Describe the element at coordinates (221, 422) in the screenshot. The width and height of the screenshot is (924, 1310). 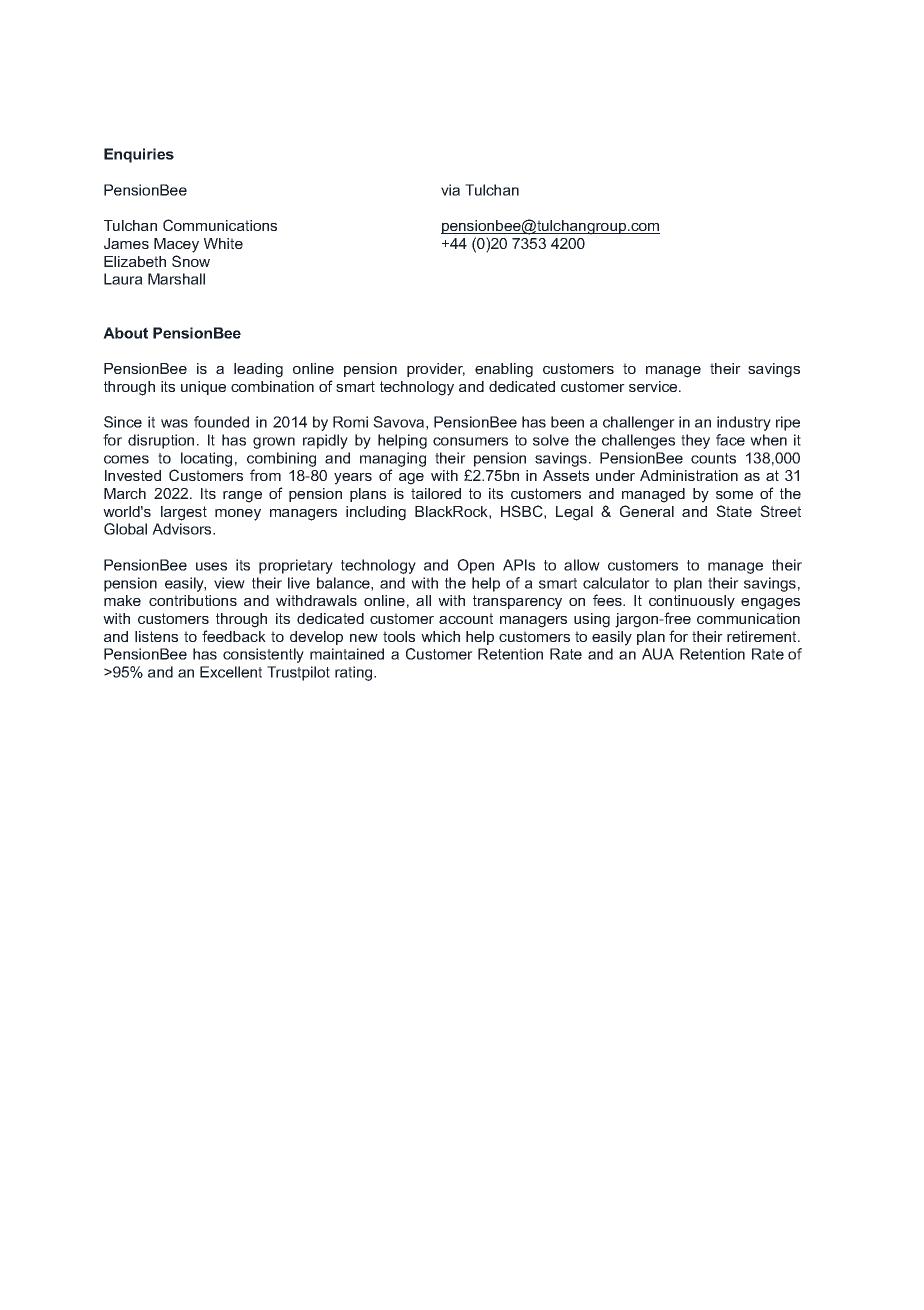
I see `founded` at that location.
